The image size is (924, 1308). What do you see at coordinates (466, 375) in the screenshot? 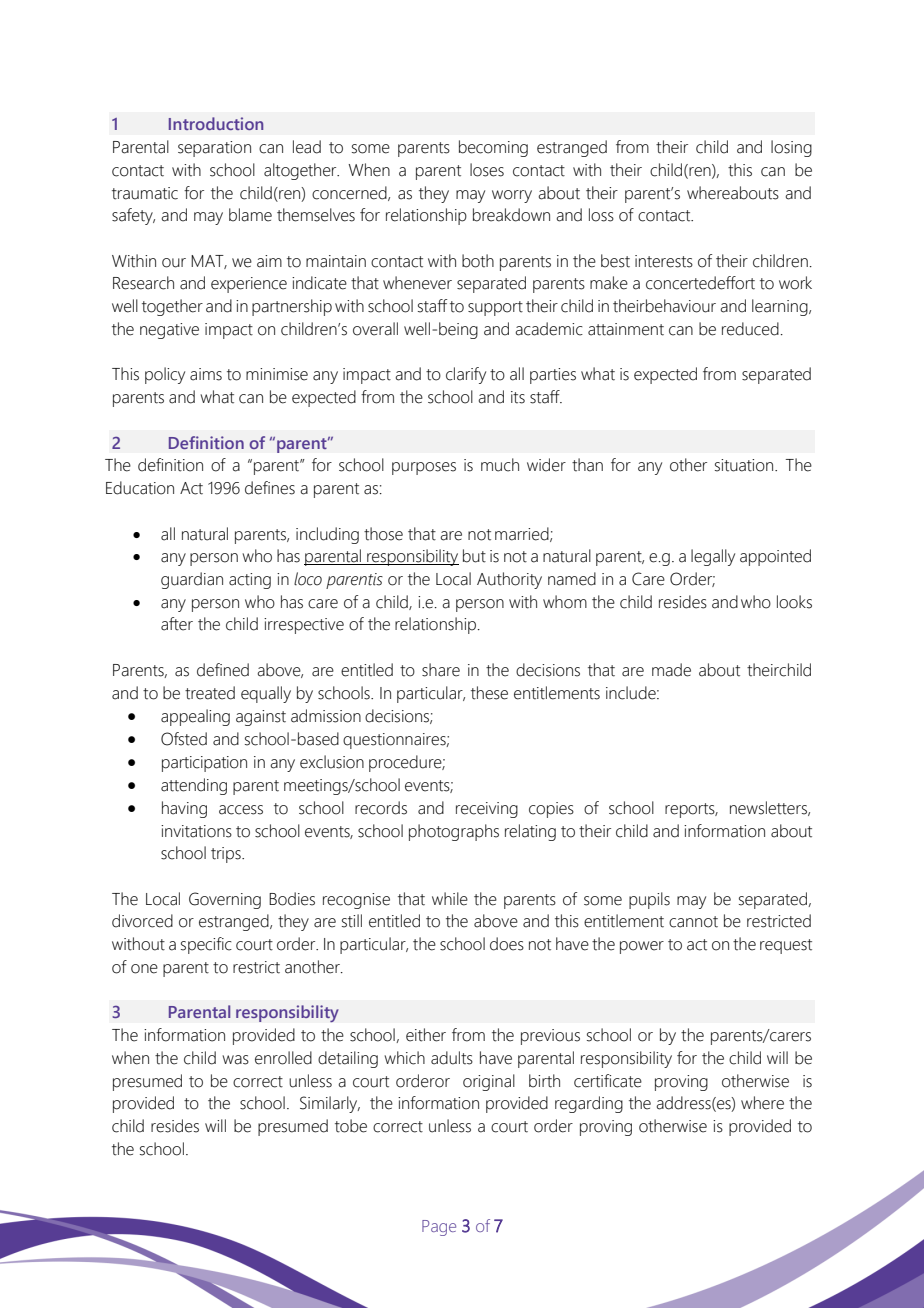
I see `clarify` at bounding box center [466, 375].
